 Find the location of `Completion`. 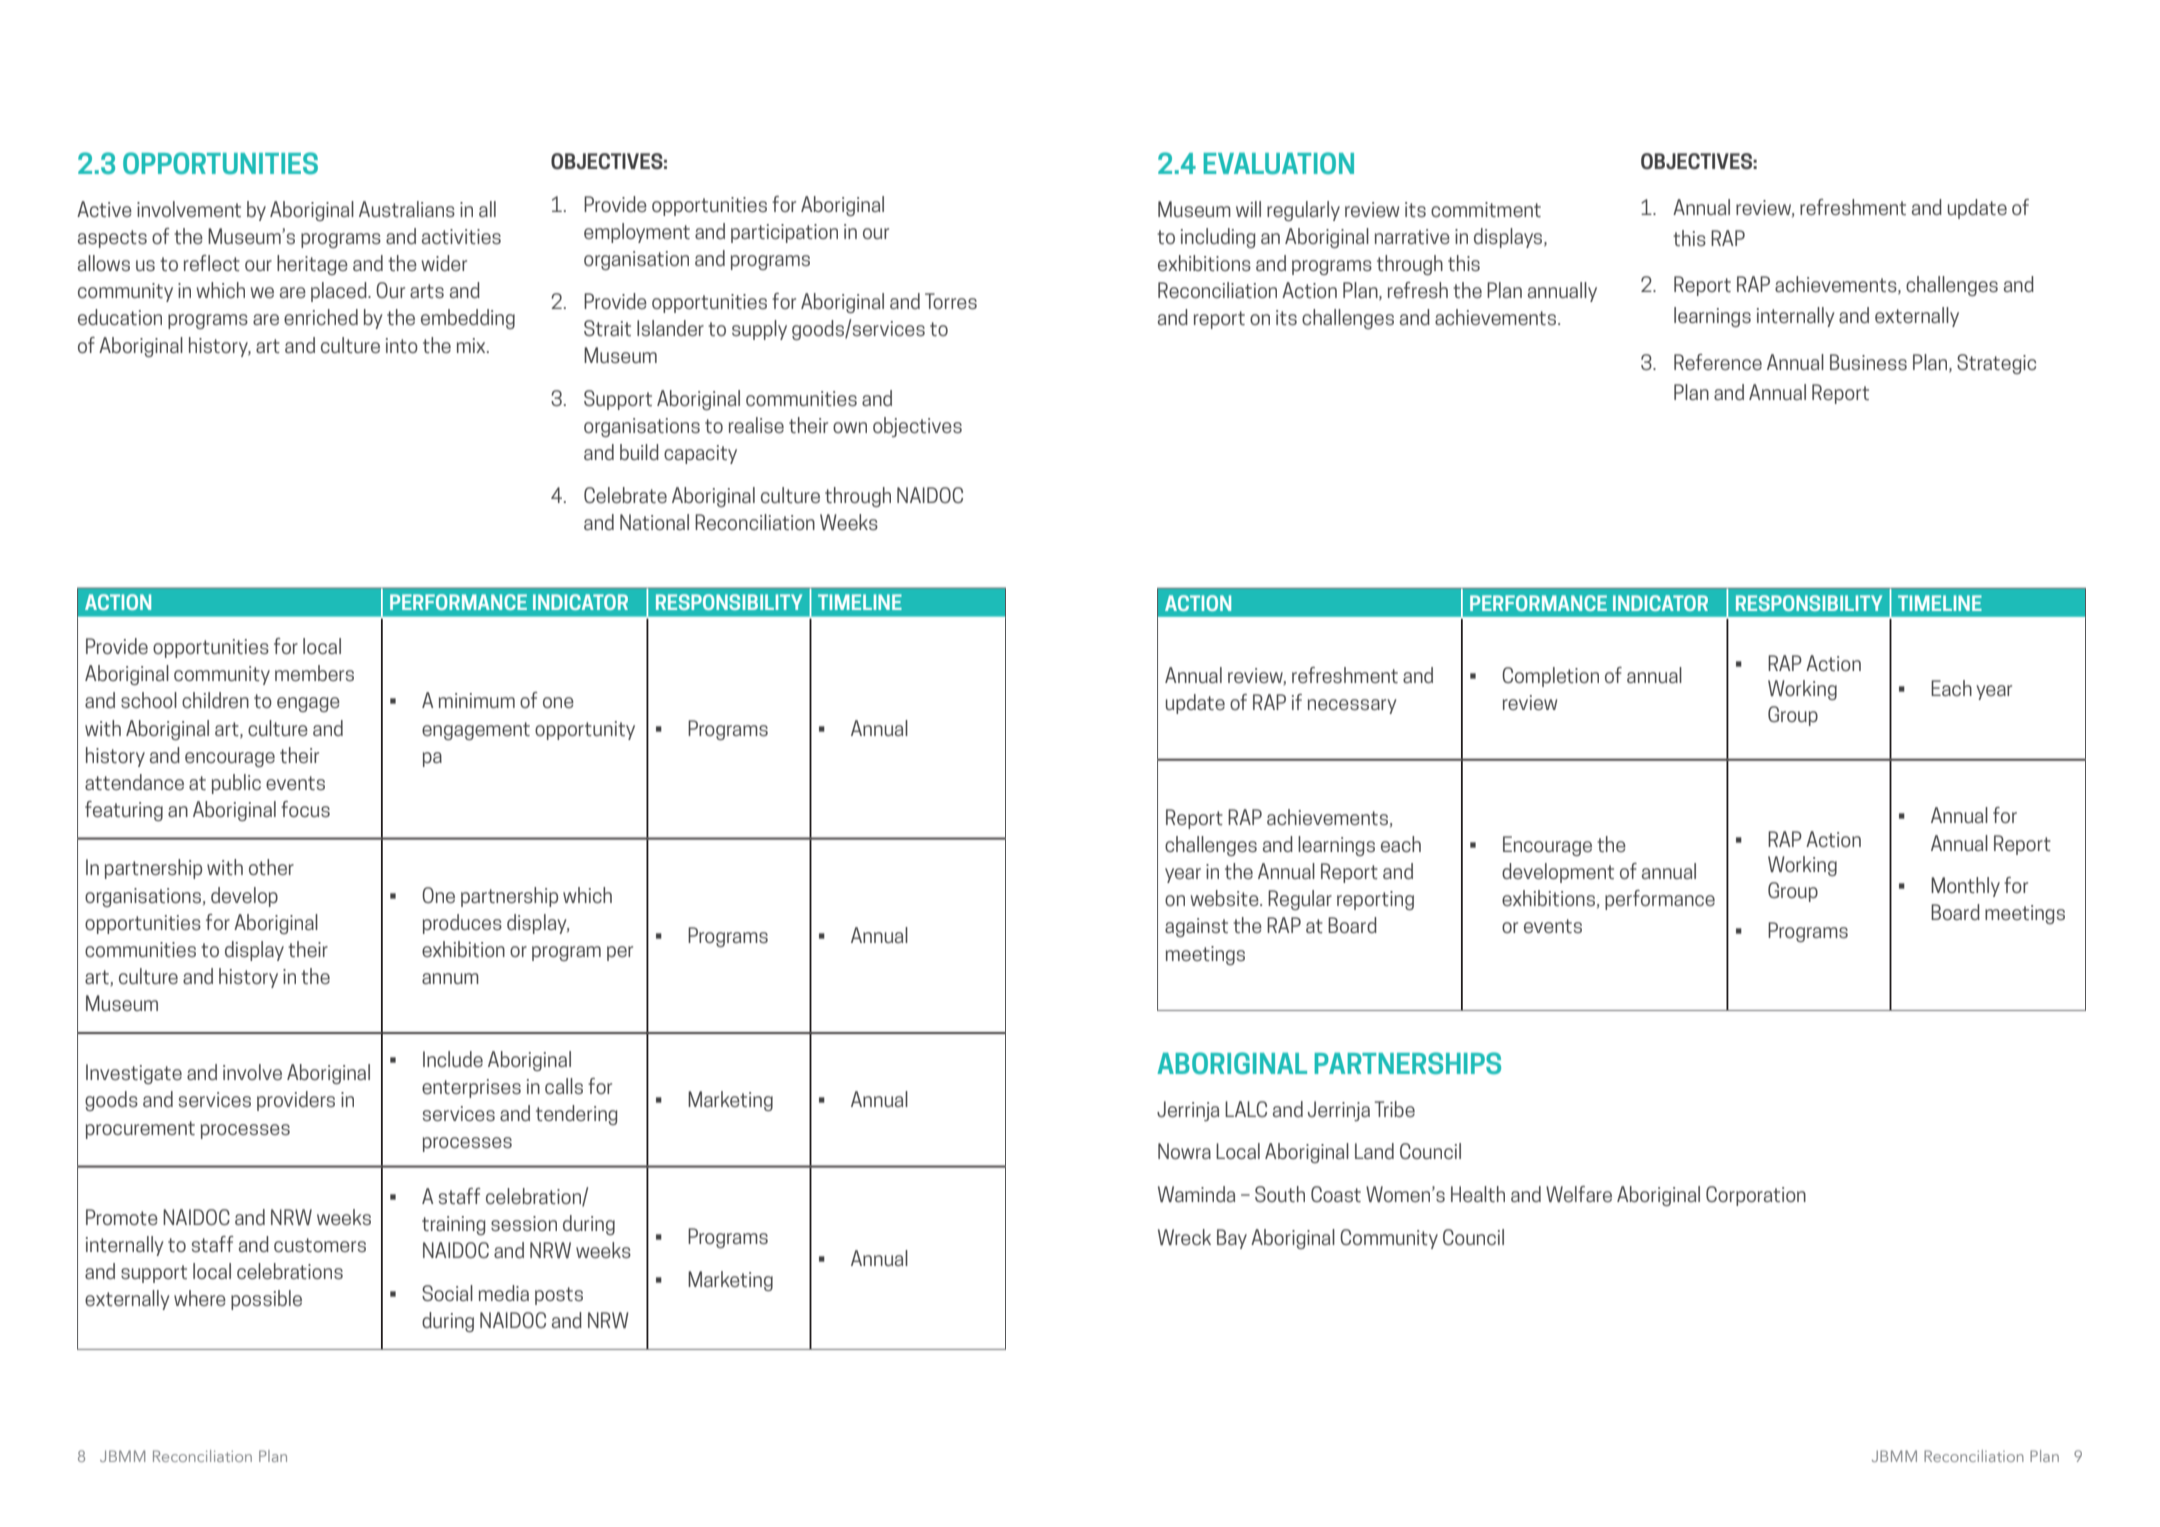

Completion is located at coordinates (1550, 677).
